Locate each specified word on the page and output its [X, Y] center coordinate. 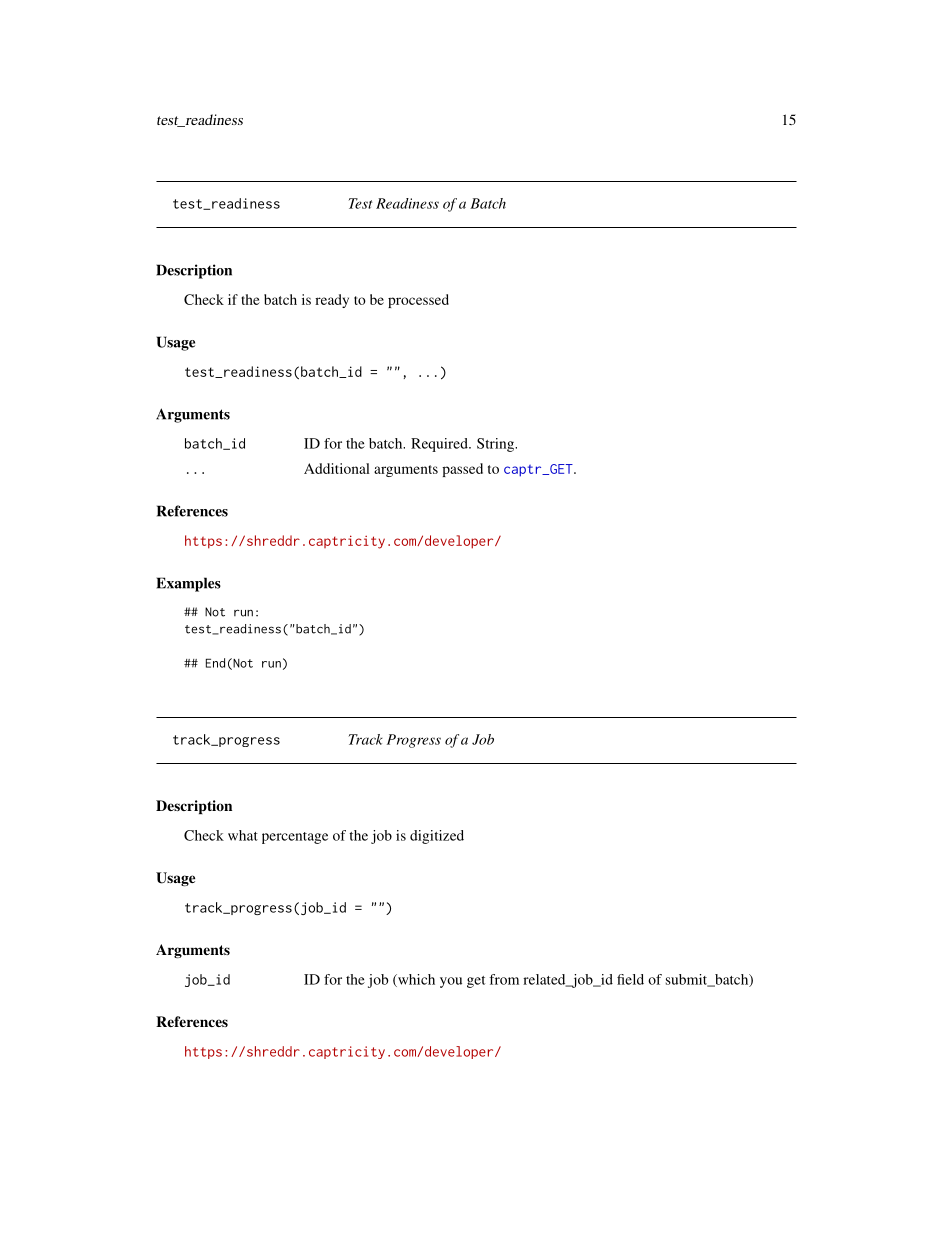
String [496, 445]
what [243, 835]
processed [418, 301]
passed [462, 470]
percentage [295, 838]
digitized [437, 837]
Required [440, 445]
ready [332, 301]
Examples [189, 584]
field [630, 979]
